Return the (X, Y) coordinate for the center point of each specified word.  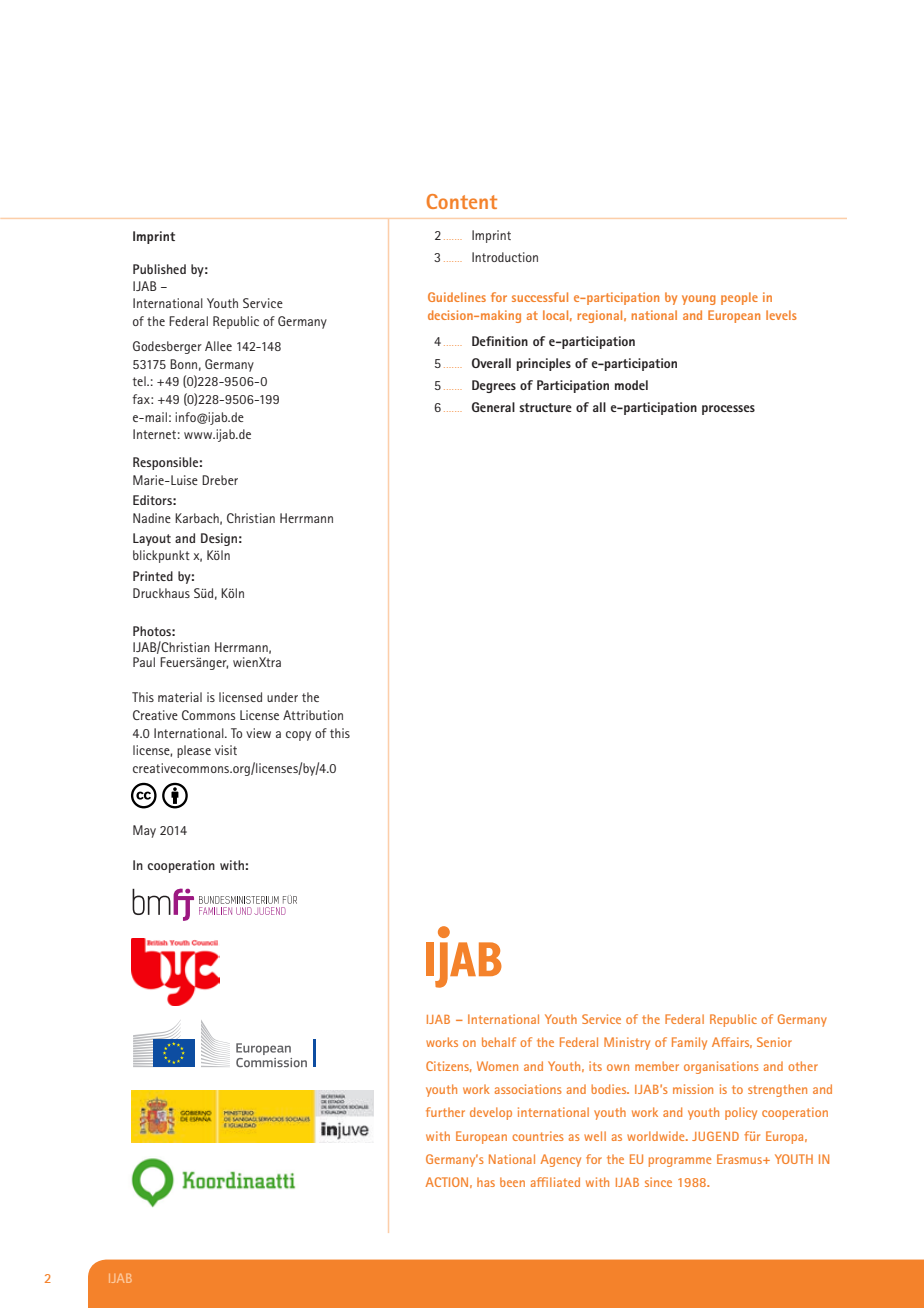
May (144, 831)
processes (728, 410)
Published (159, 269)
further (445, 1112)
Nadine (152, 518)
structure (545, 407)
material (180, 697)
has (486, 1182)
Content (462, 201)
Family (689, 1043)
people (739, 298)
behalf (499, 1042)
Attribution (313, 715)
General (493, 407)
